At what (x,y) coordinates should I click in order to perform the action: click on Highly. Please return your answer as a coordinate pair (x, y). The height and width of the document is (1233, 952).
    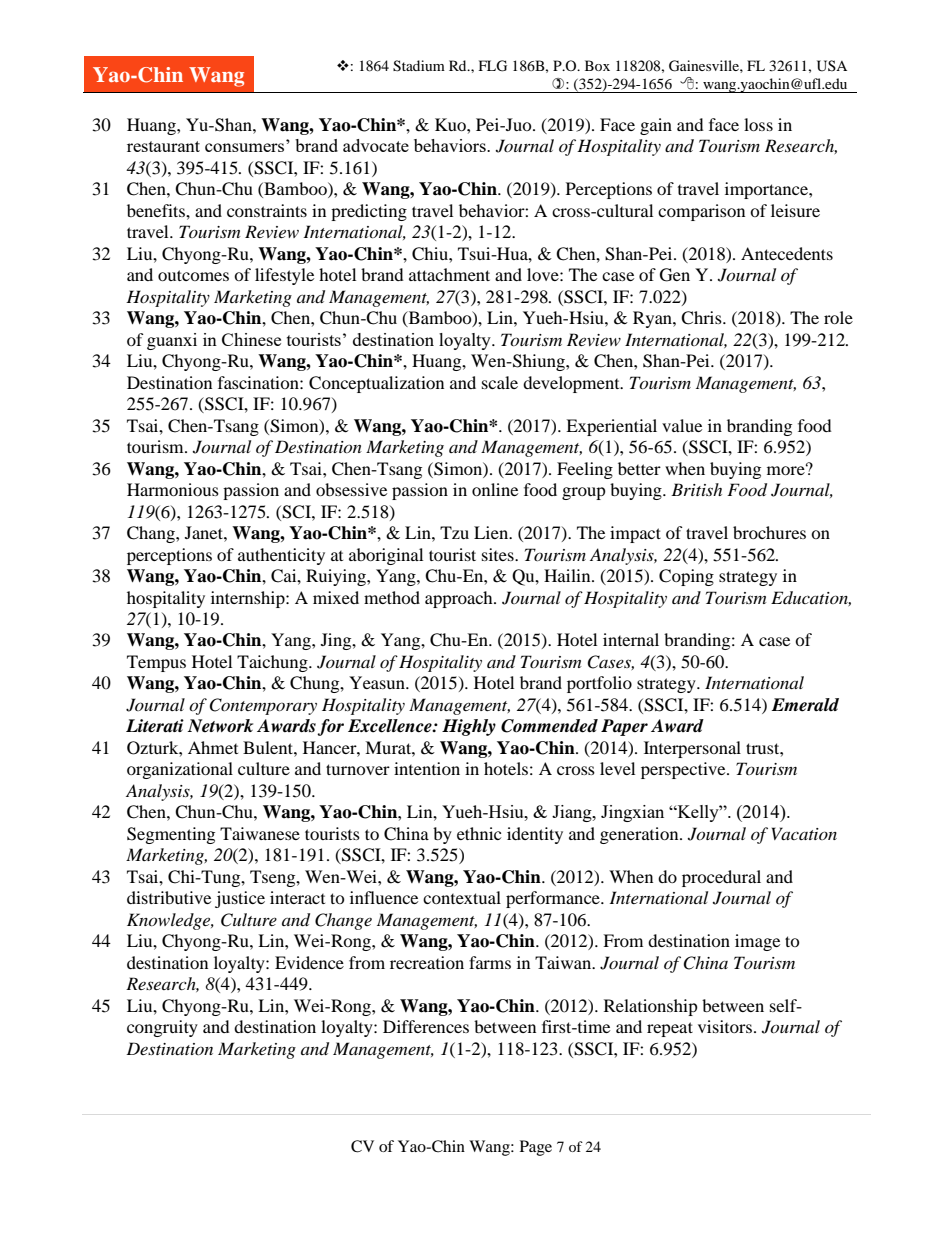
    Looking at the image, I should click on (469, 727).
